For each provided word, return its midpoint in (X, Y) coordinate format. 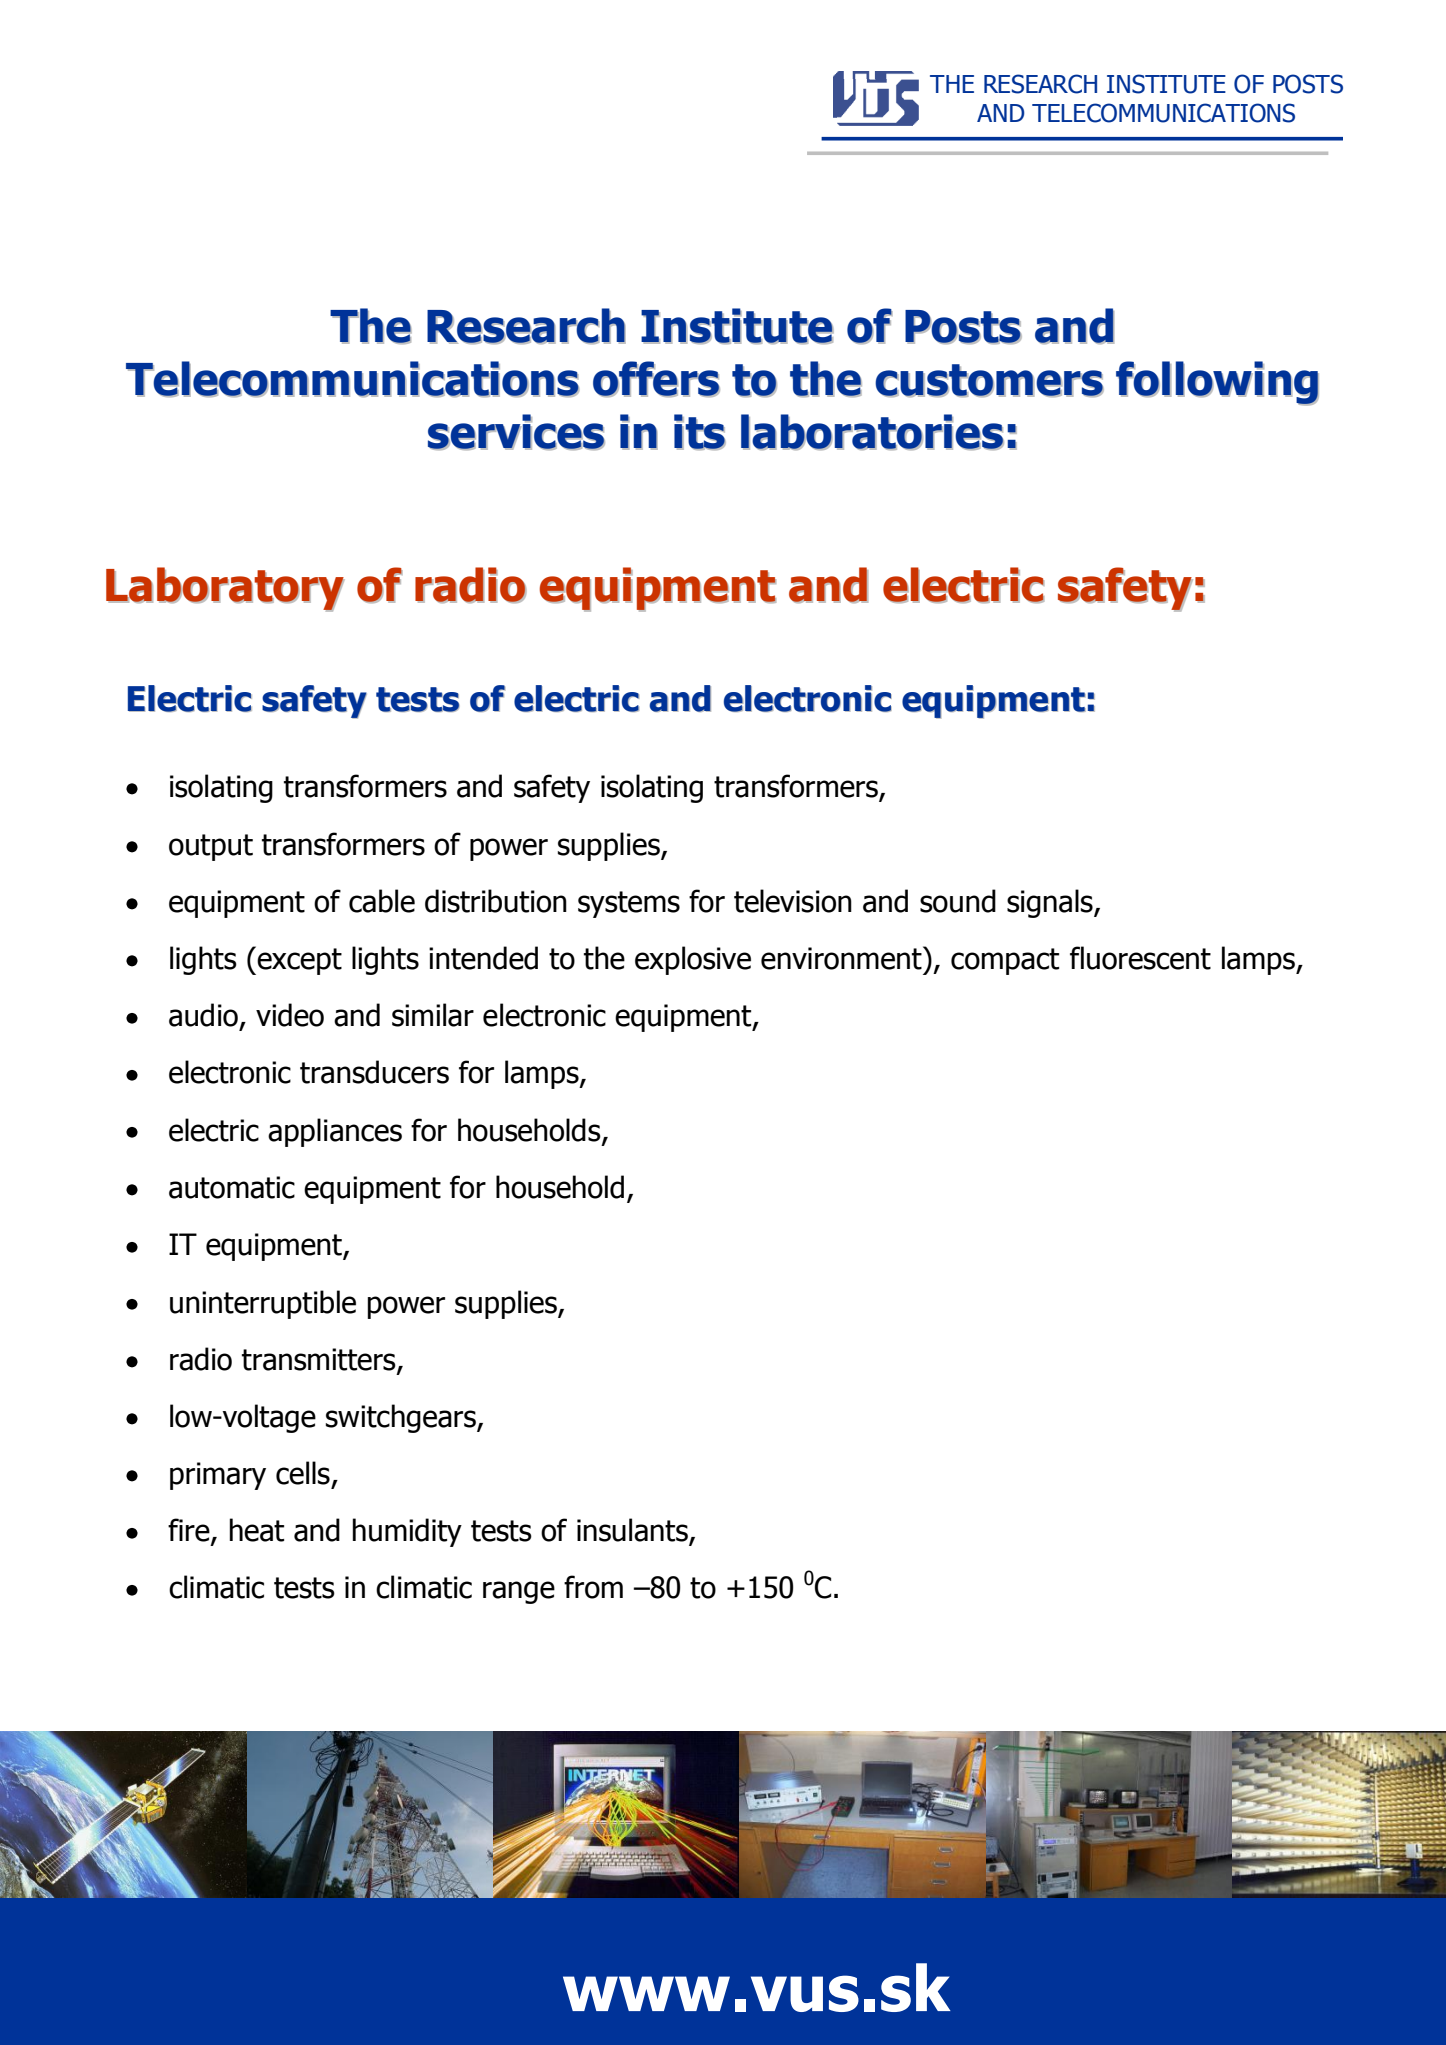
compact (1005, 961)
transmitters (320, 1360)
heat (257, 1530)
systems (629, 904)
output (211, 847)
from (593, 1587)
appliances (335, 1132)
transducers (374, 1072)
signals (1051, 903)
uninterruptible (263, 1304)
